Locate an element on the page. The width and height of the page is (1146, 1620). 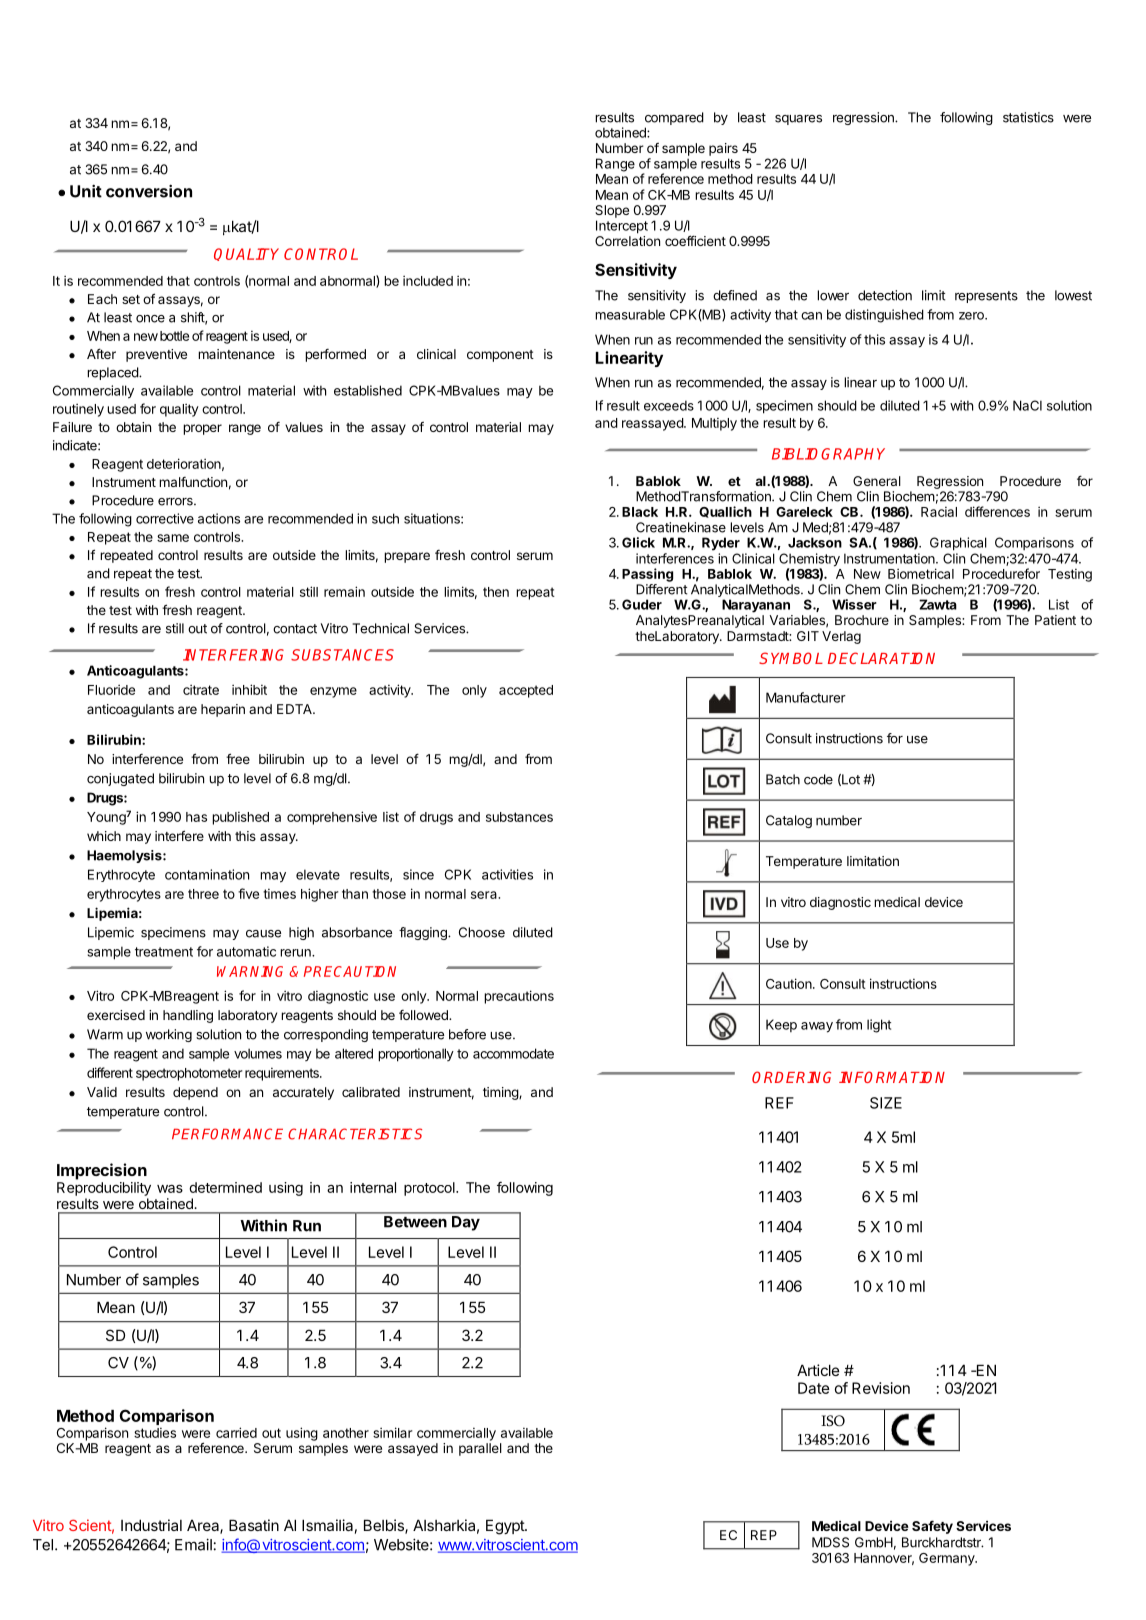
Email is located at coordinates (193, 1544).
